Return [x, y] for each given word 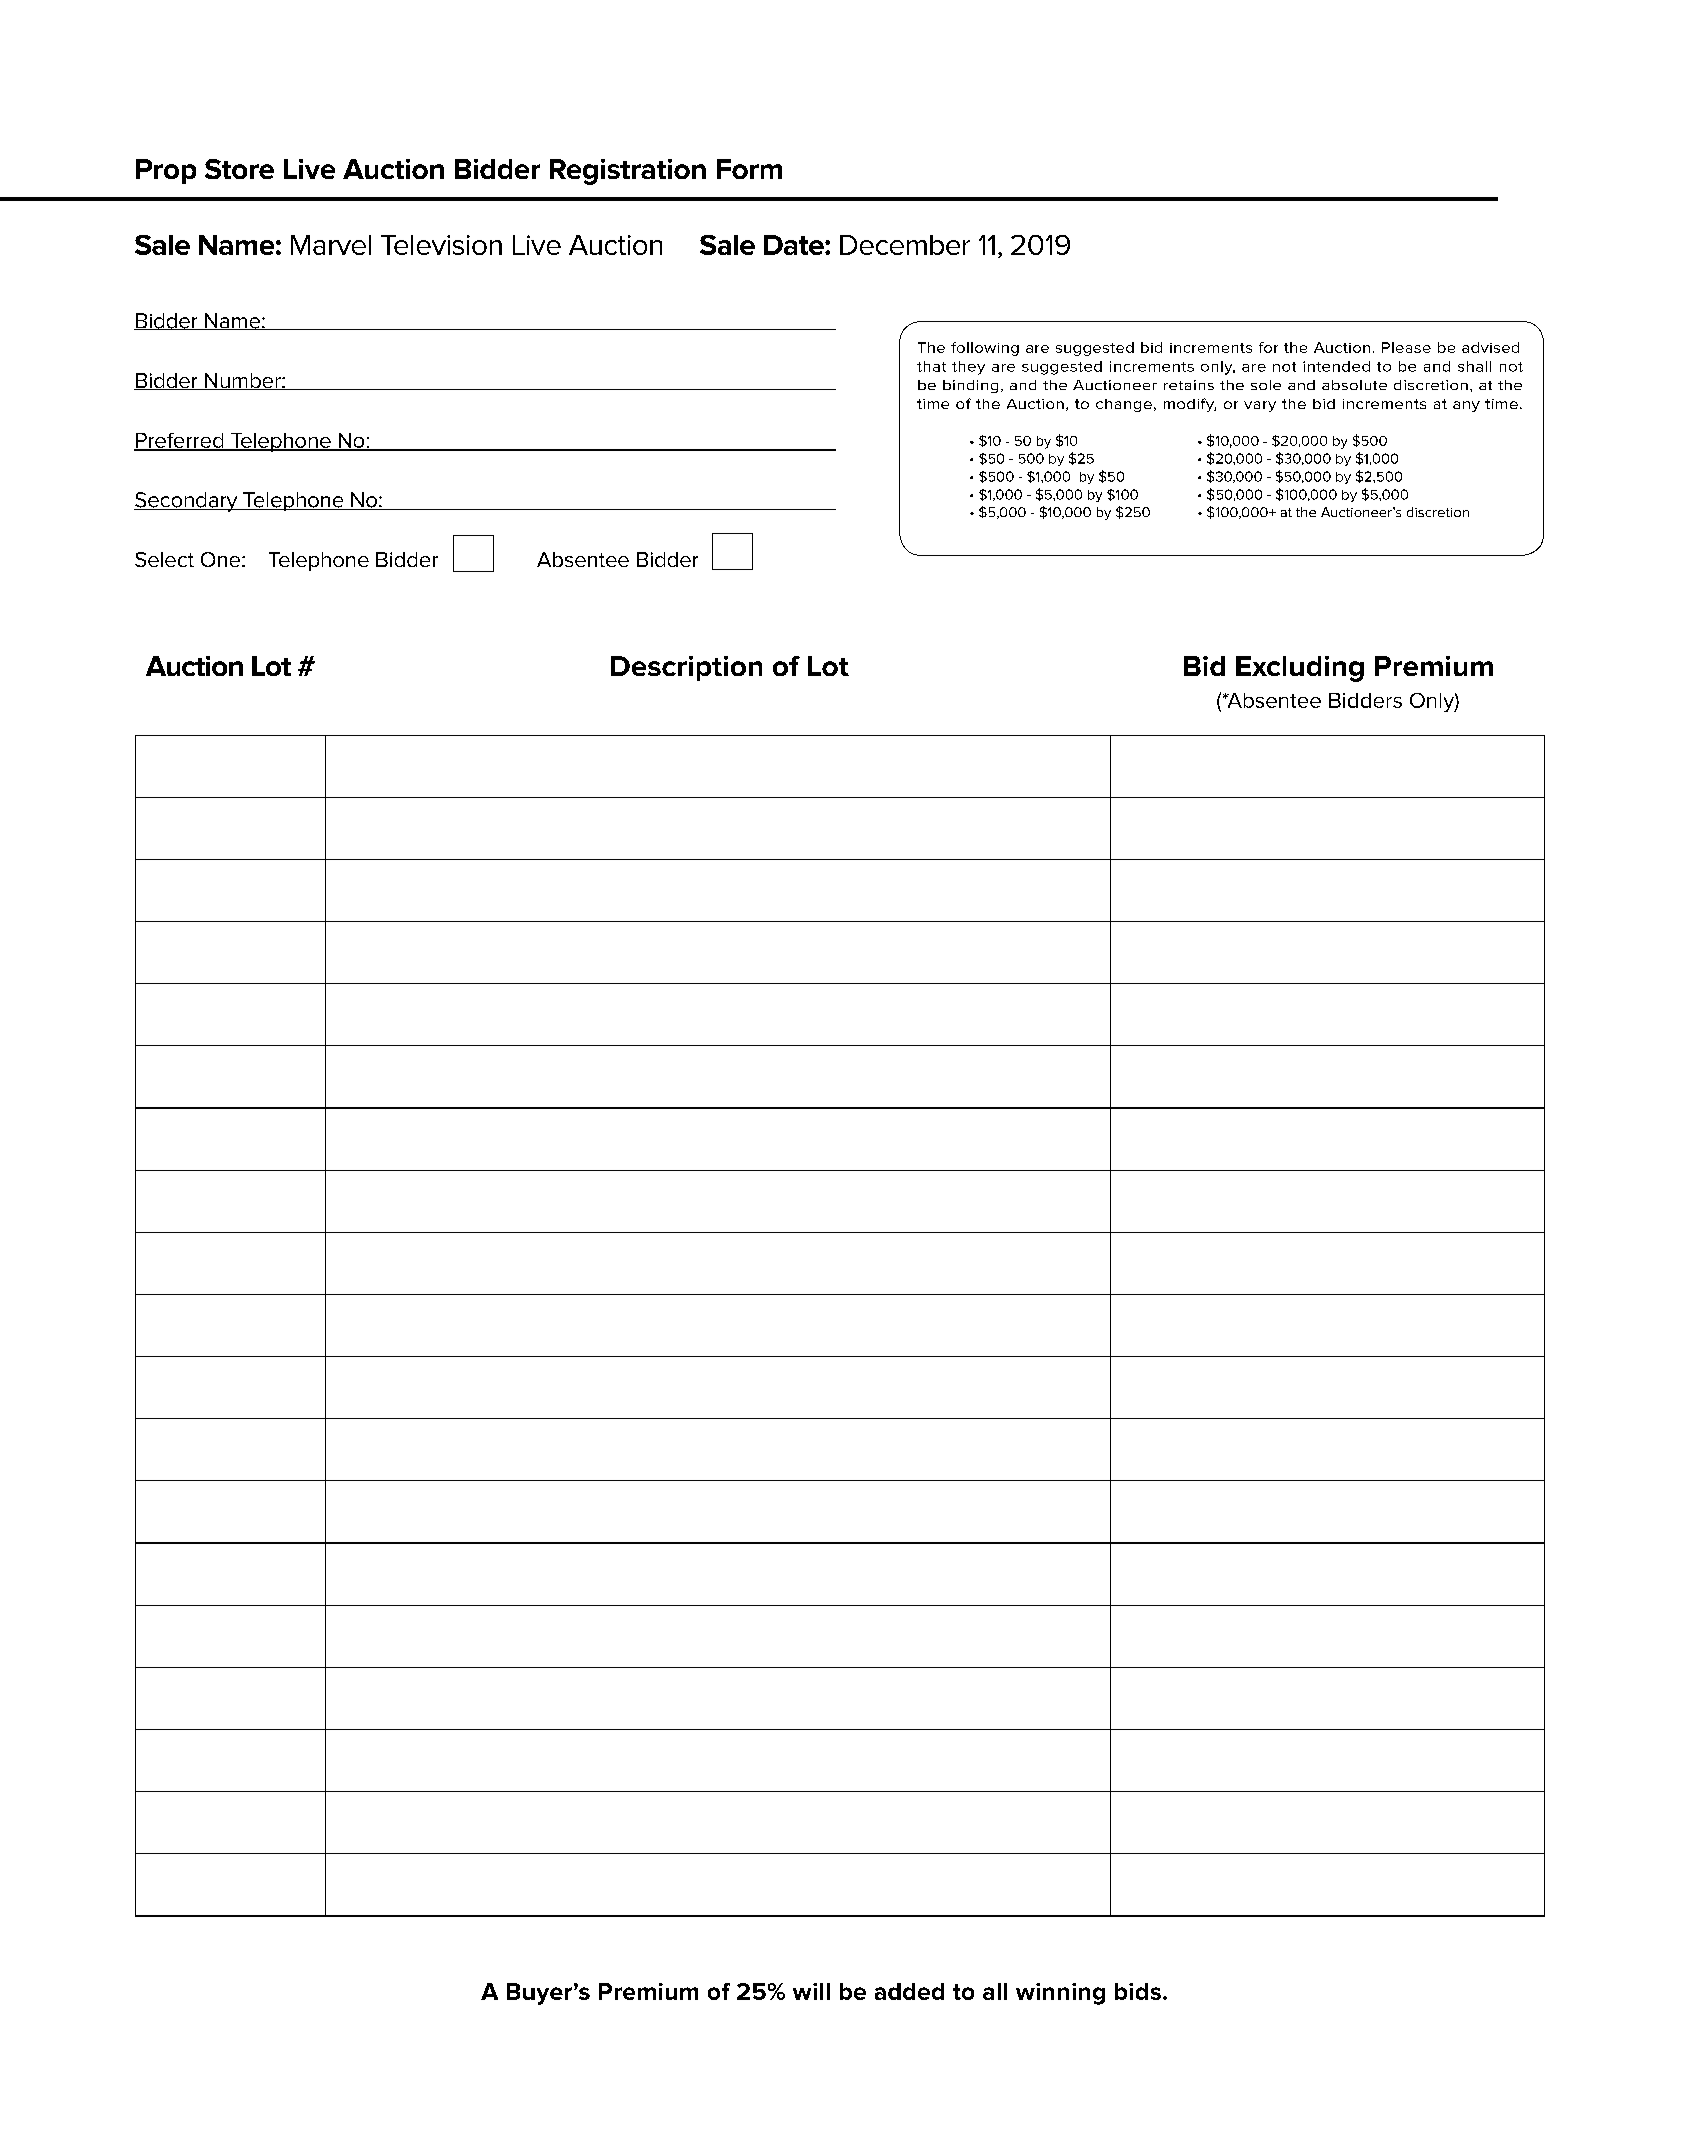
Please [1406, 347]
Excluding [1300, 669]
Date [795, 245]
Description [686, 668]
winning [1060, 1994]
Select [164, 559]
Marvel [331, 245]
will [811, 1991]
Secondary [187, 502]
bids [1138, 1991]
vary [1260, 406]
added [909, 1991]
